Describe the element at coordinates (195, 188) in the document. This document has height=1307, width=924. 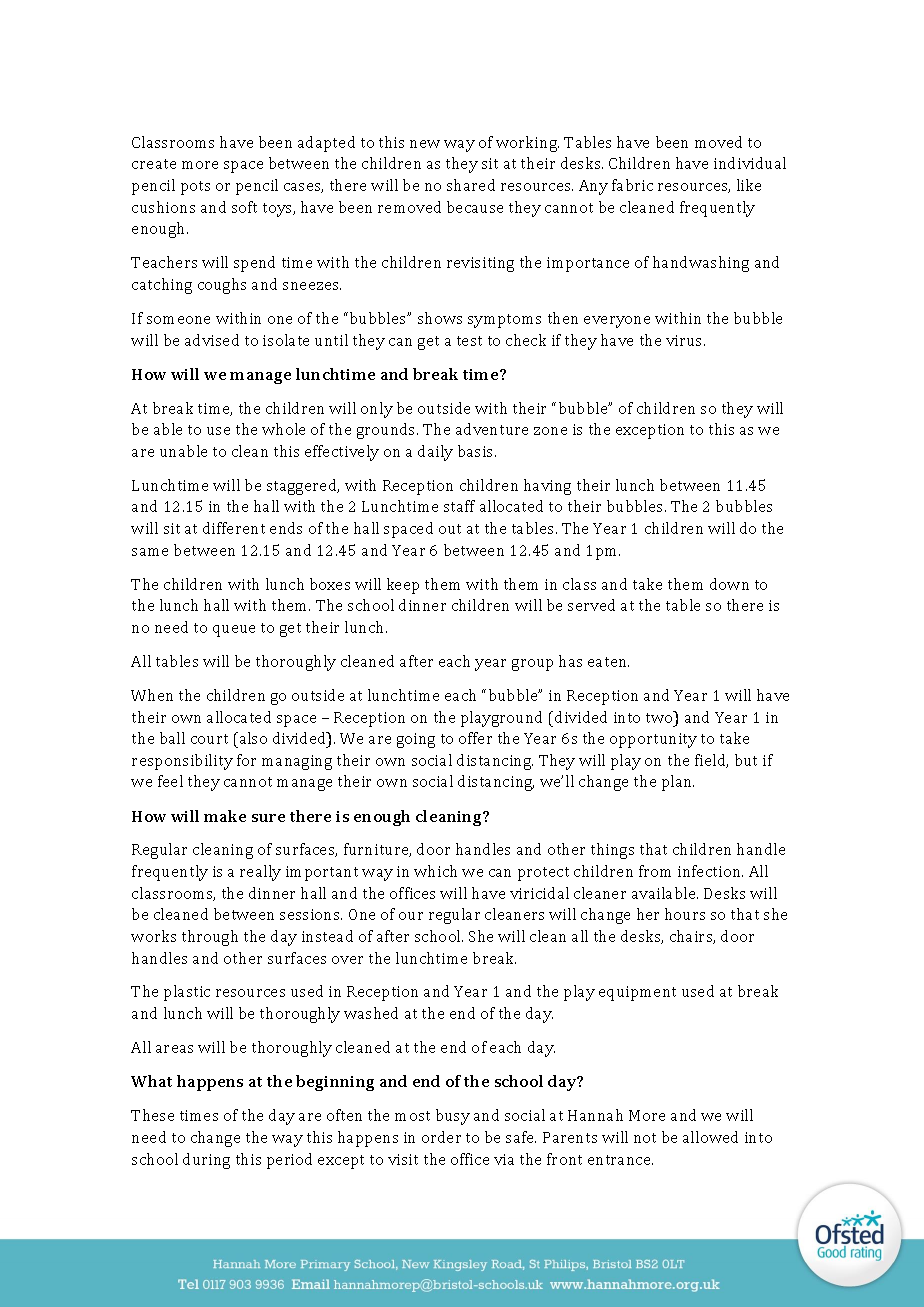
I see `pots` at that location.
